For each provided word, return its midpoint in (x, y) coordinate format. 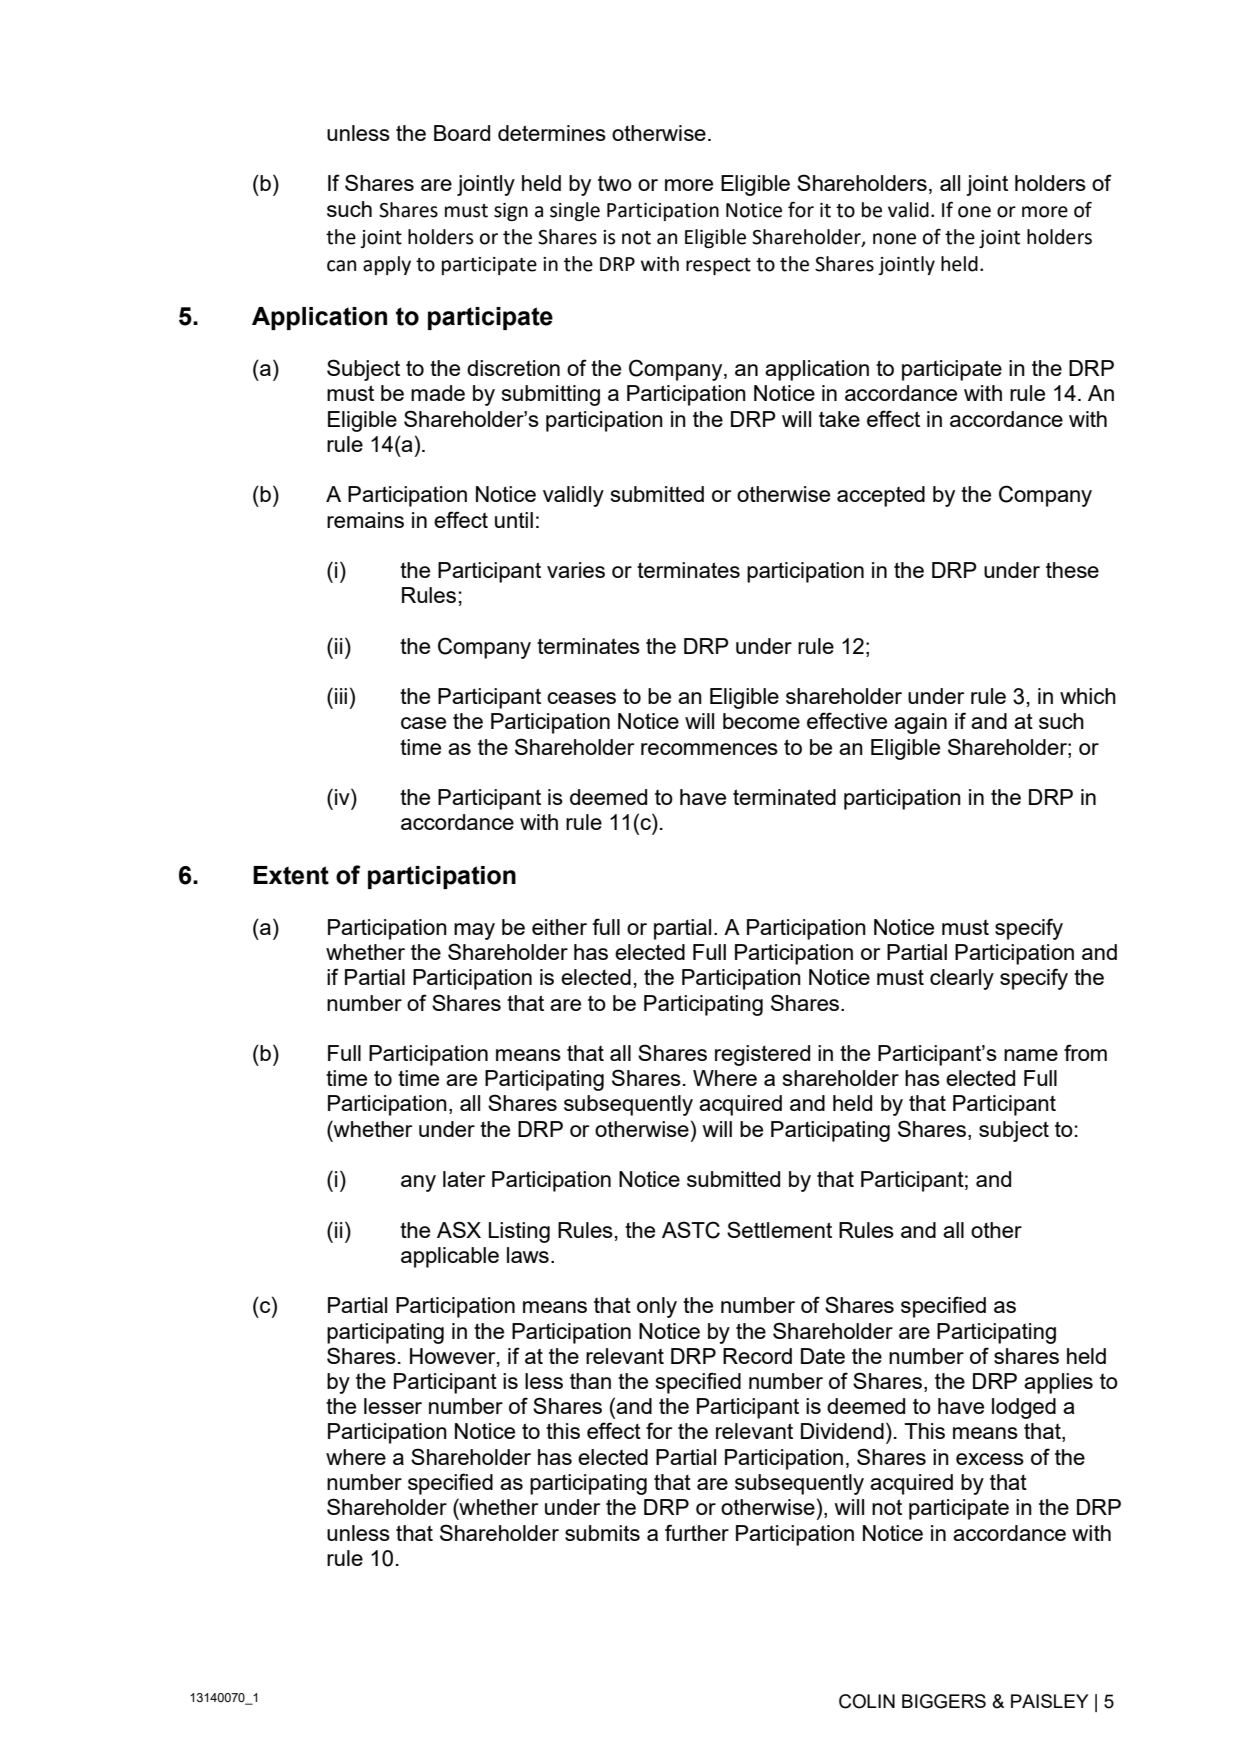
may (474, 931)
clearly (962, 979)
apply (387, 265)
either (559, 927)
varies (576, 570)
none (894, 239)
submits (602, 1533)
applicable (450, 1257)
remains (365, 520)
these (1072, 570)
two (615, 183)
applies (1058, 1383)
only (657, 1307)
